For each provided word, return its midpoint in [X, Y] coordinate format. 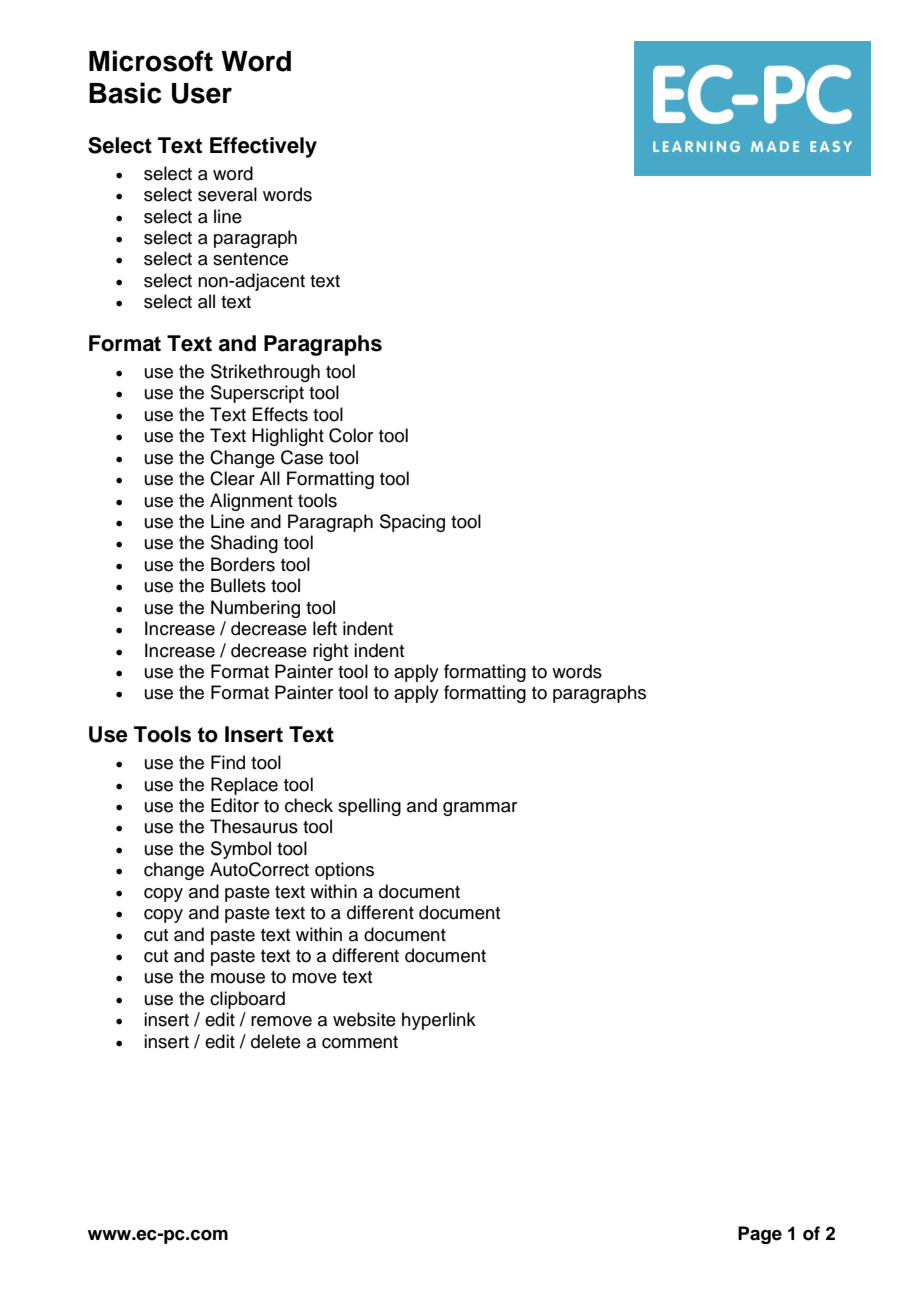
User [202, 93]
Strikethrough [265, 373]
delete [276, 1041]
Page [760, 1235]
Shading [244, 544]
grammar [480, 809]
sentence [250, 259]
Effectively [263, 147]
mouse [238, 978]
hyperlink [439, 1021]
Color [351, 435]
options [344, 871]
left [325, 628]
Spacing [412, 523]
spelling [369, 807]
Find [228, 762]
